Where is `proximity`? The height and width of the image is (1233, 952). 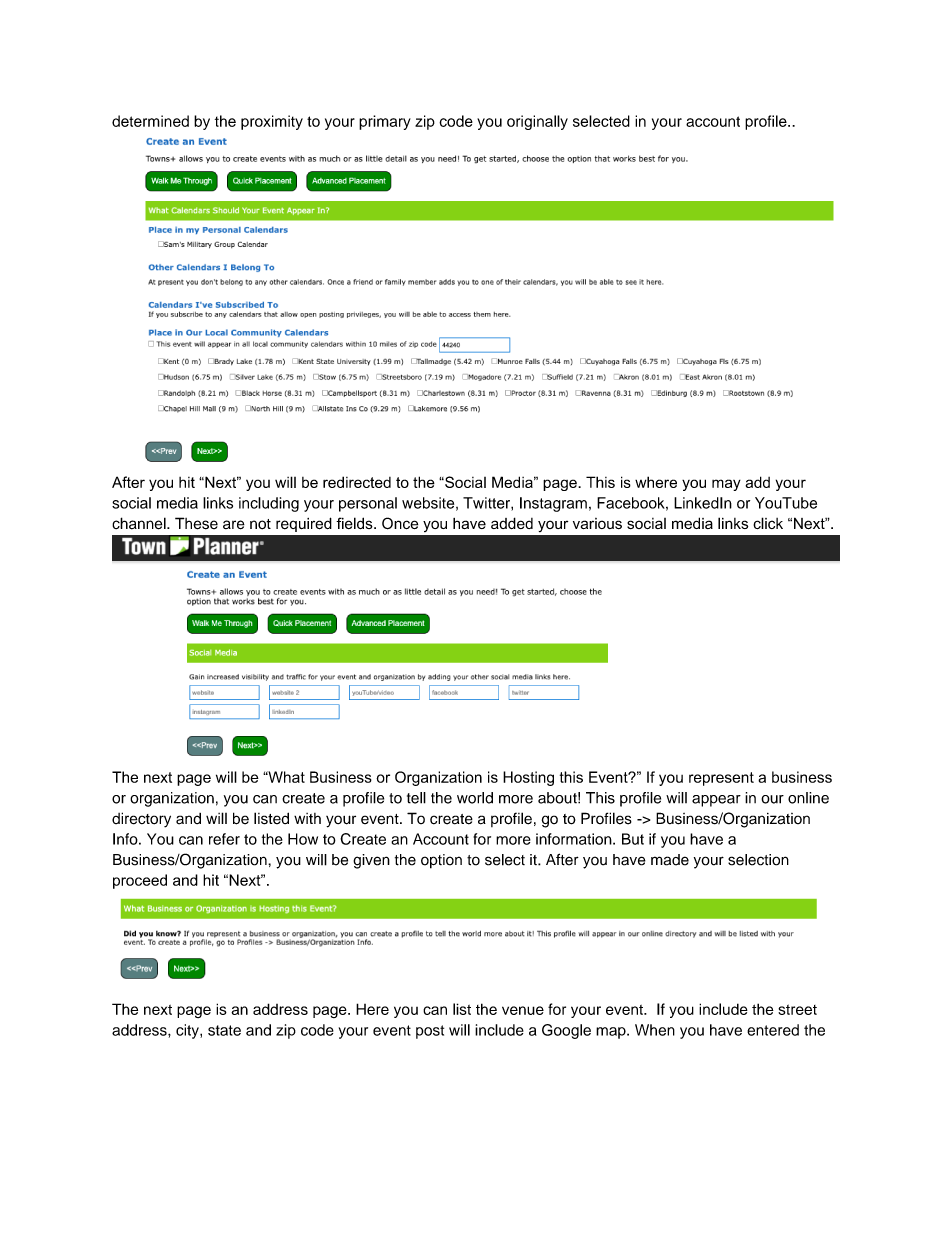
proximity is located at coordinates (272, 122).
